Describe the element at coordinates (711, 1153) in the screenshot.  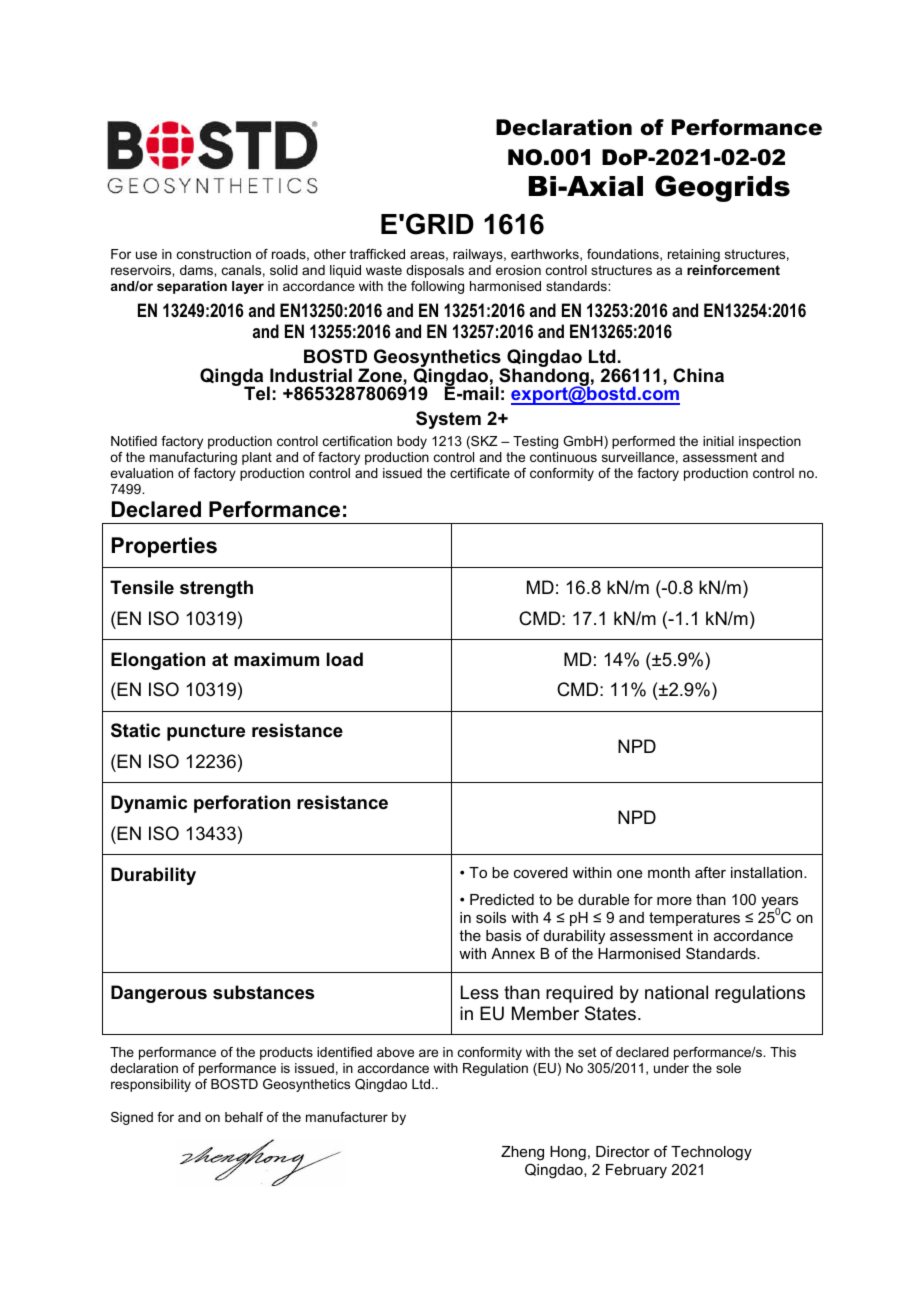
I see `Technology` at that location.
